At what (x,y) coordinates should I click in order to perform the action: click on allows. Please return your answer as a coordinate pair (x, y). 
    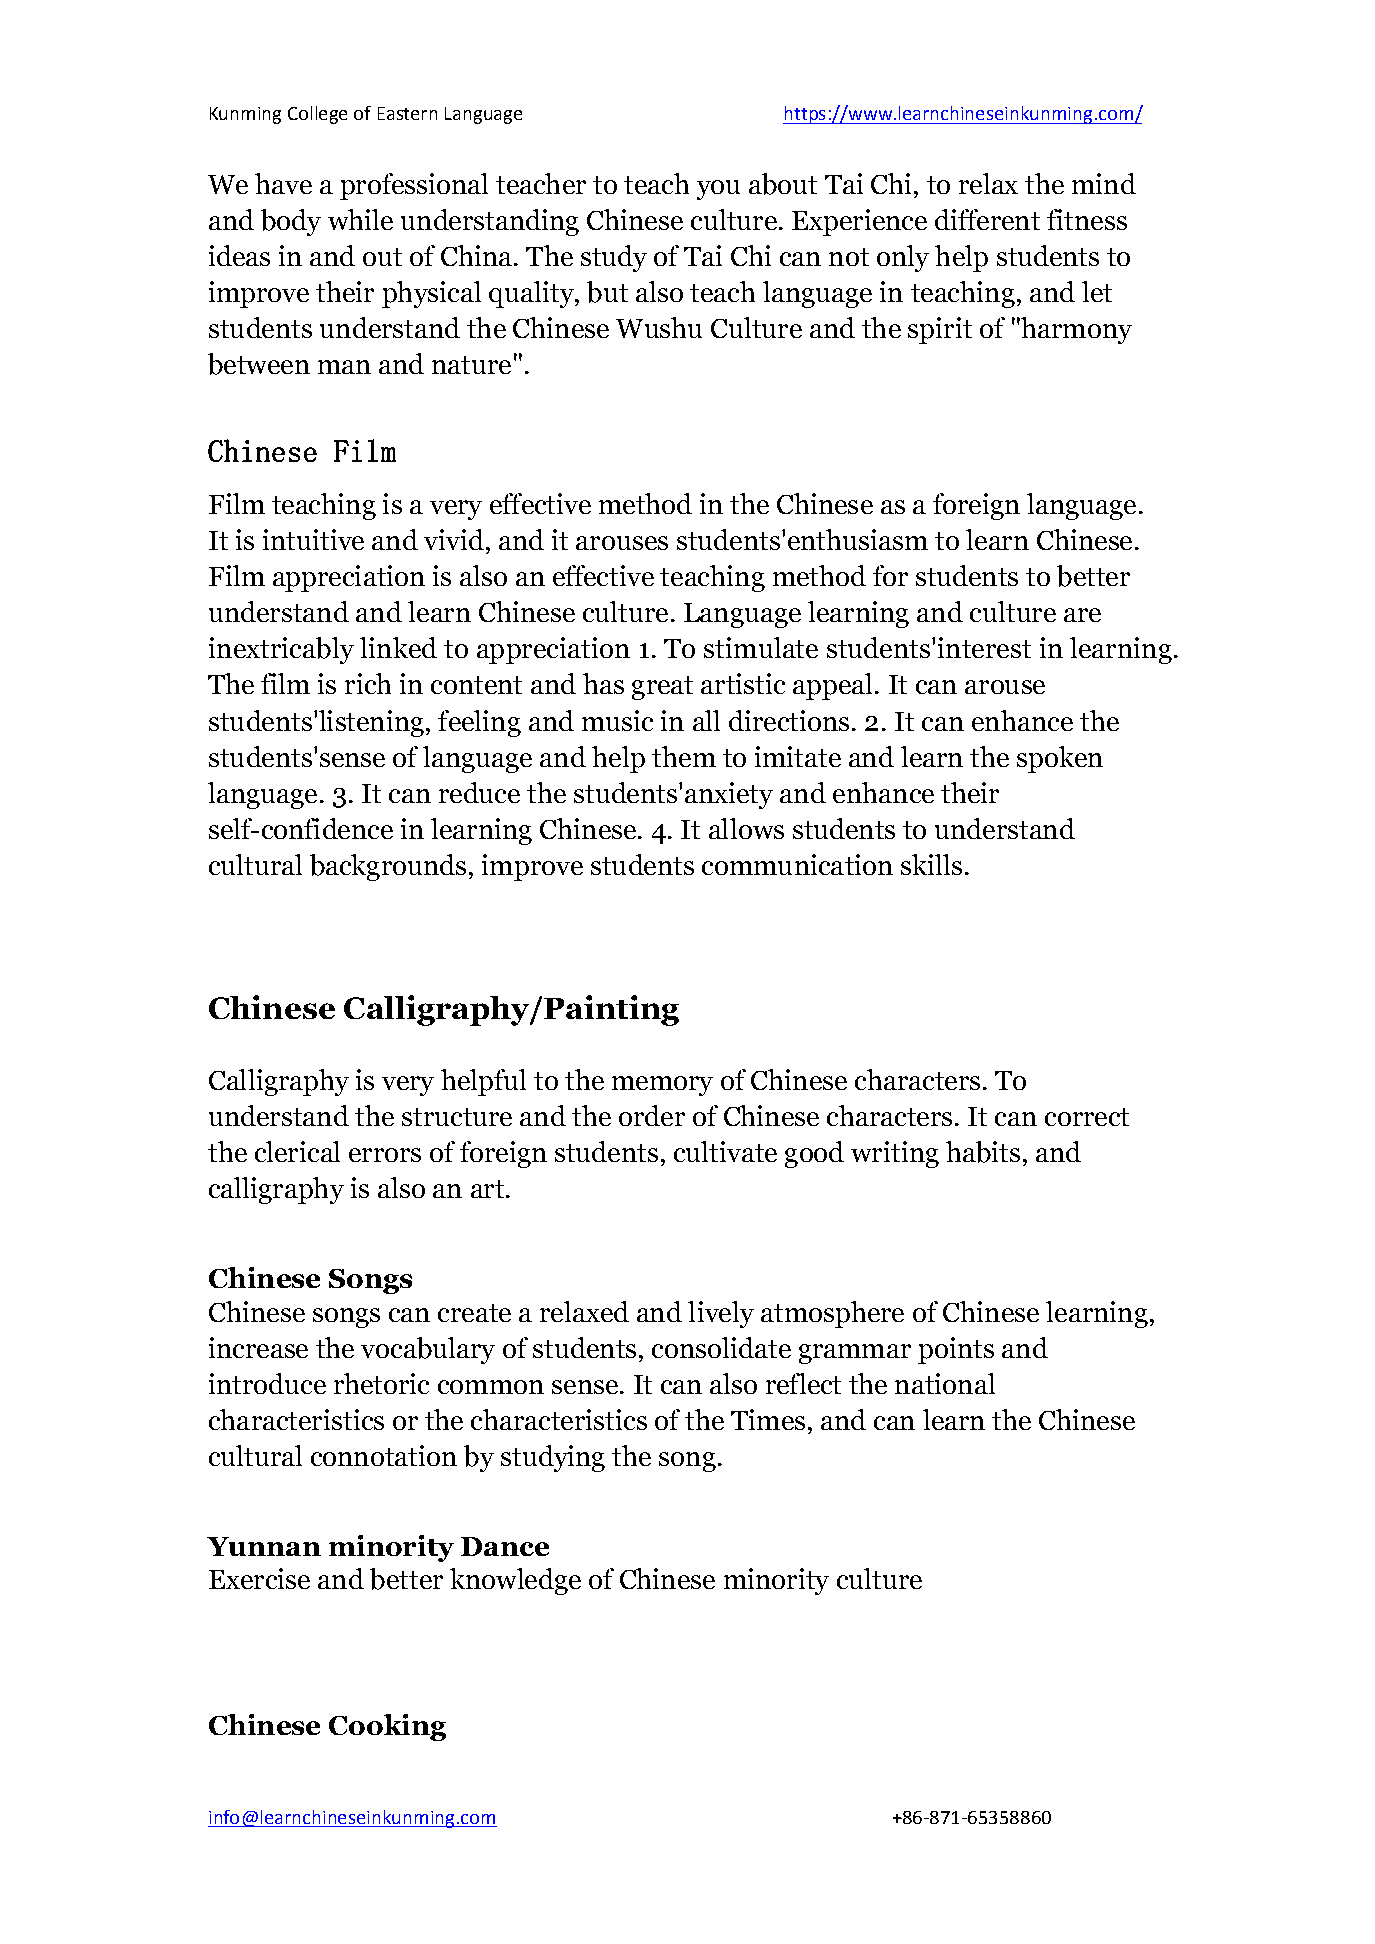
    Looking at the image, I should click on (746, 828).
